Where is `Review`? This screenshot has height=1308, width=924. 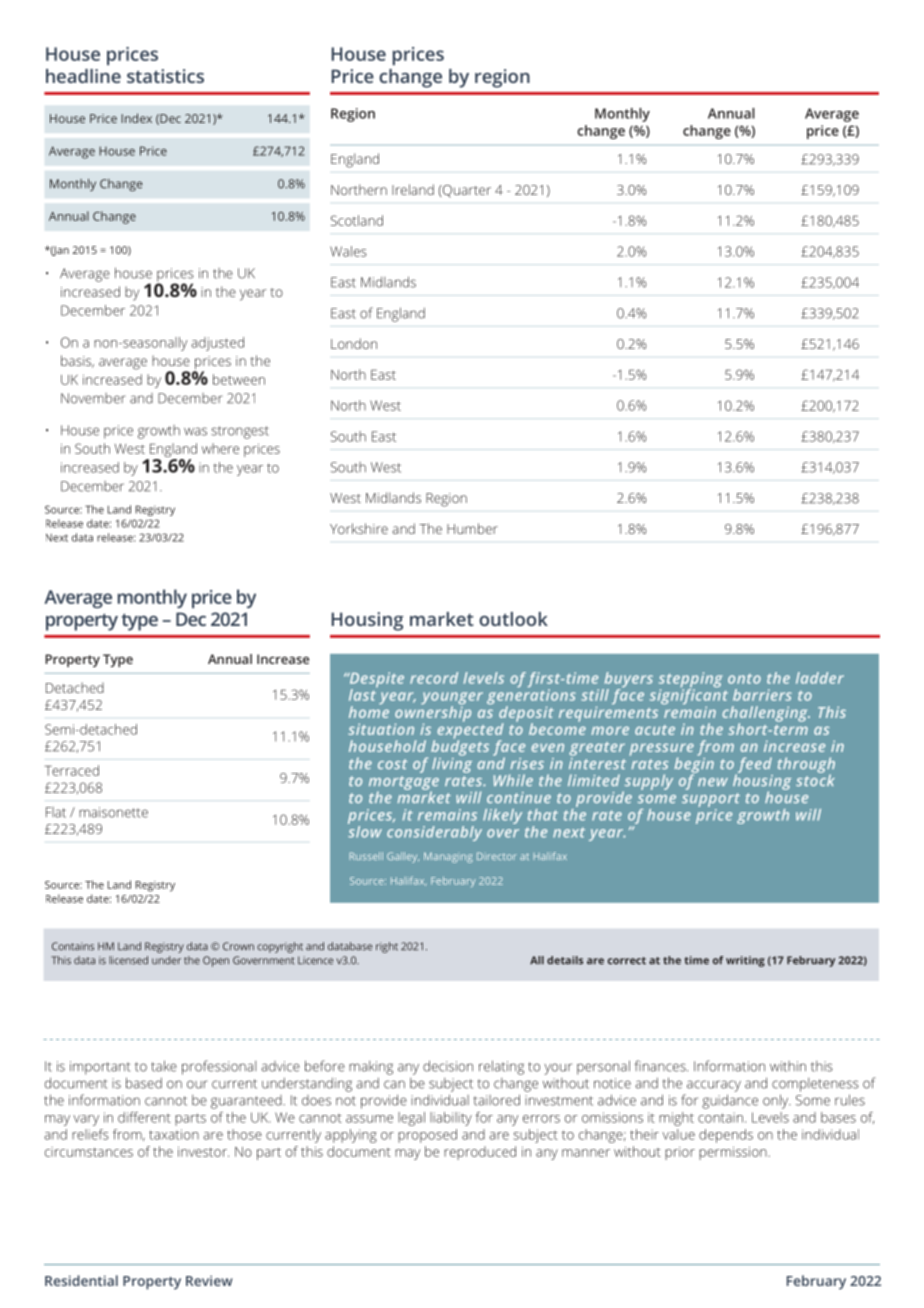
Review is located at coordinates (209, 1280).
